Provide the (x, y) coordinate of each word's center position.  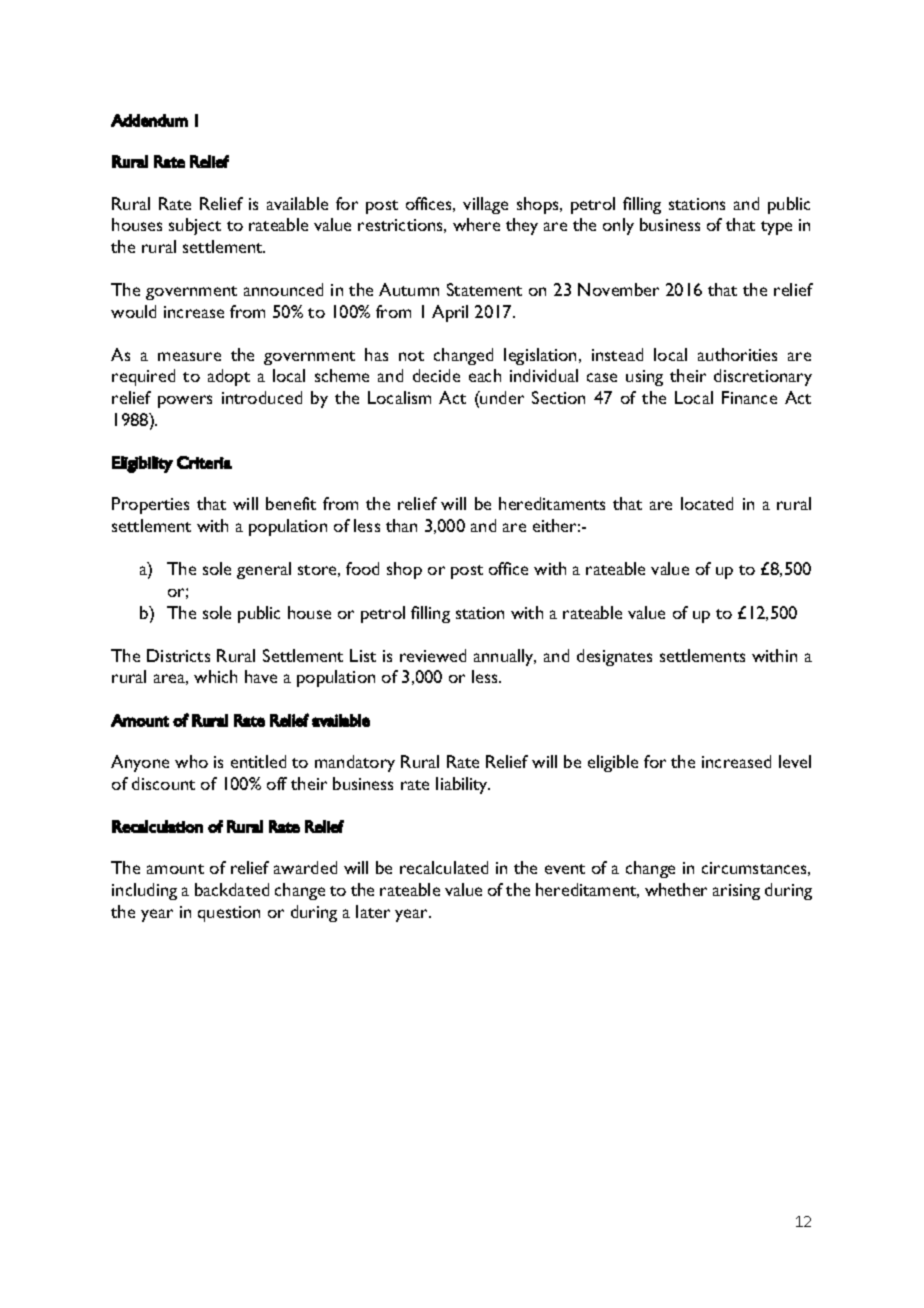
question (229, 914)
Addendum (149, 120)
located (707, 503)
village (485, 205)
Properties (150, 505)
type (776, 228)
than (401, 525)
